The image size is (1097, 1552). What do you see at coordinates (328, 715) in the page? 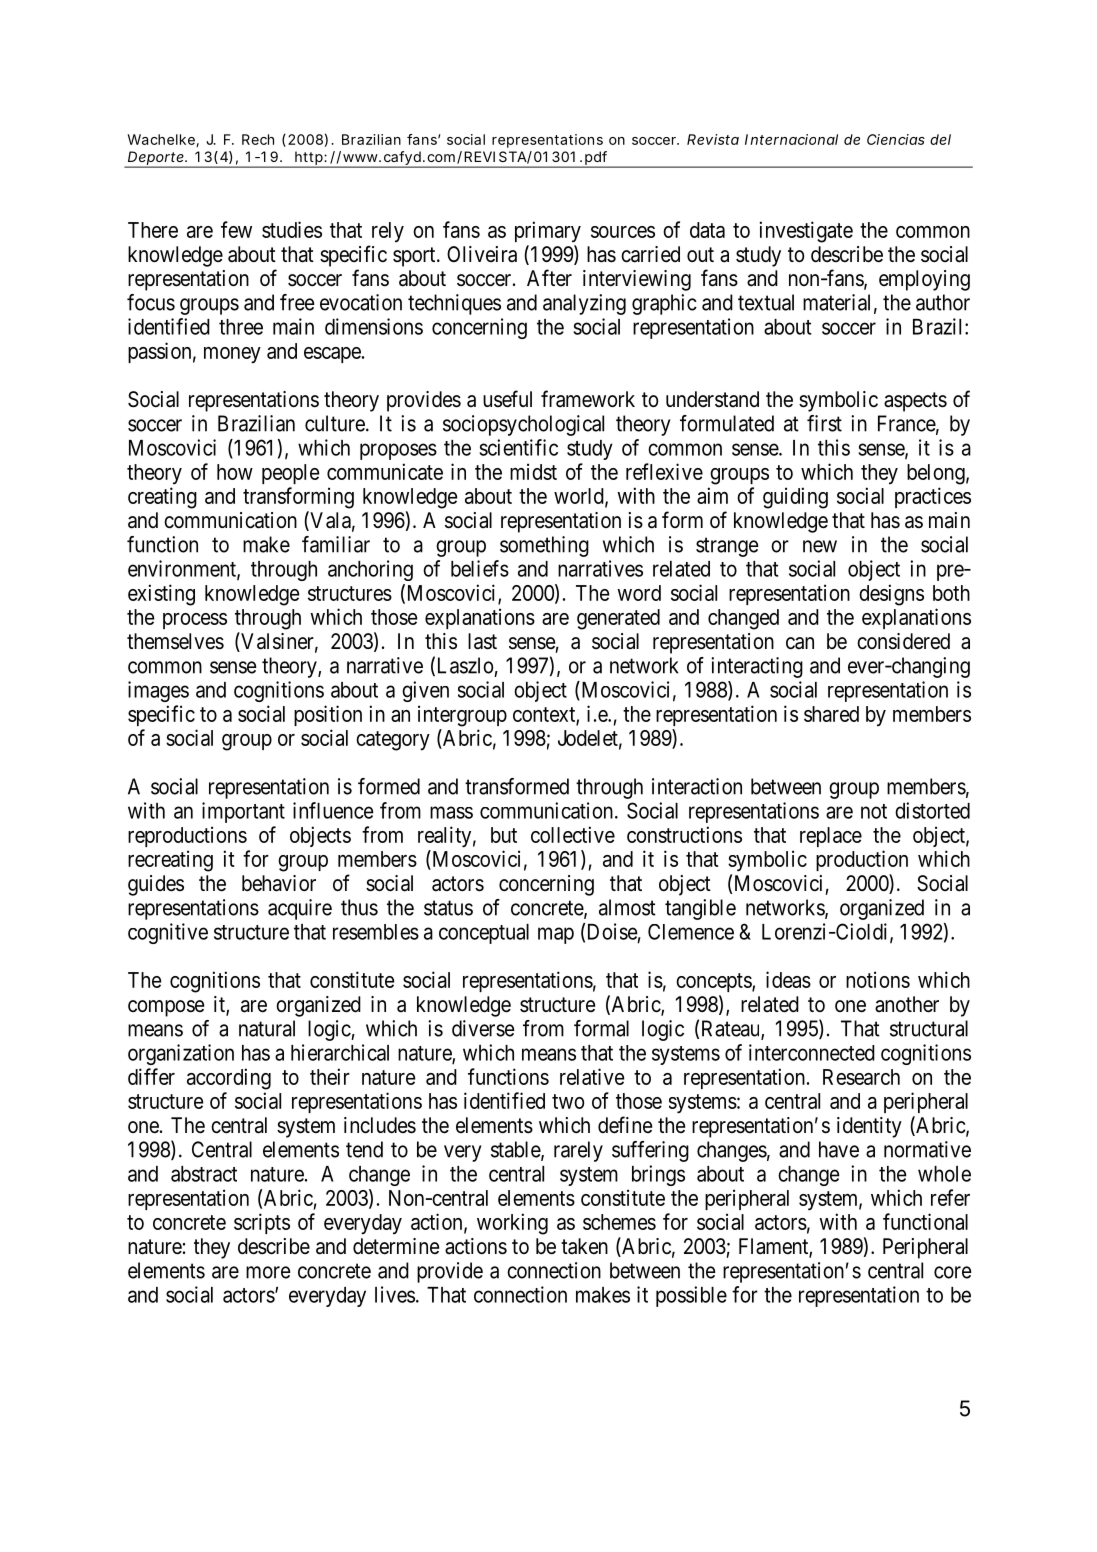
I see `position` at bounding box center [328, 715].
